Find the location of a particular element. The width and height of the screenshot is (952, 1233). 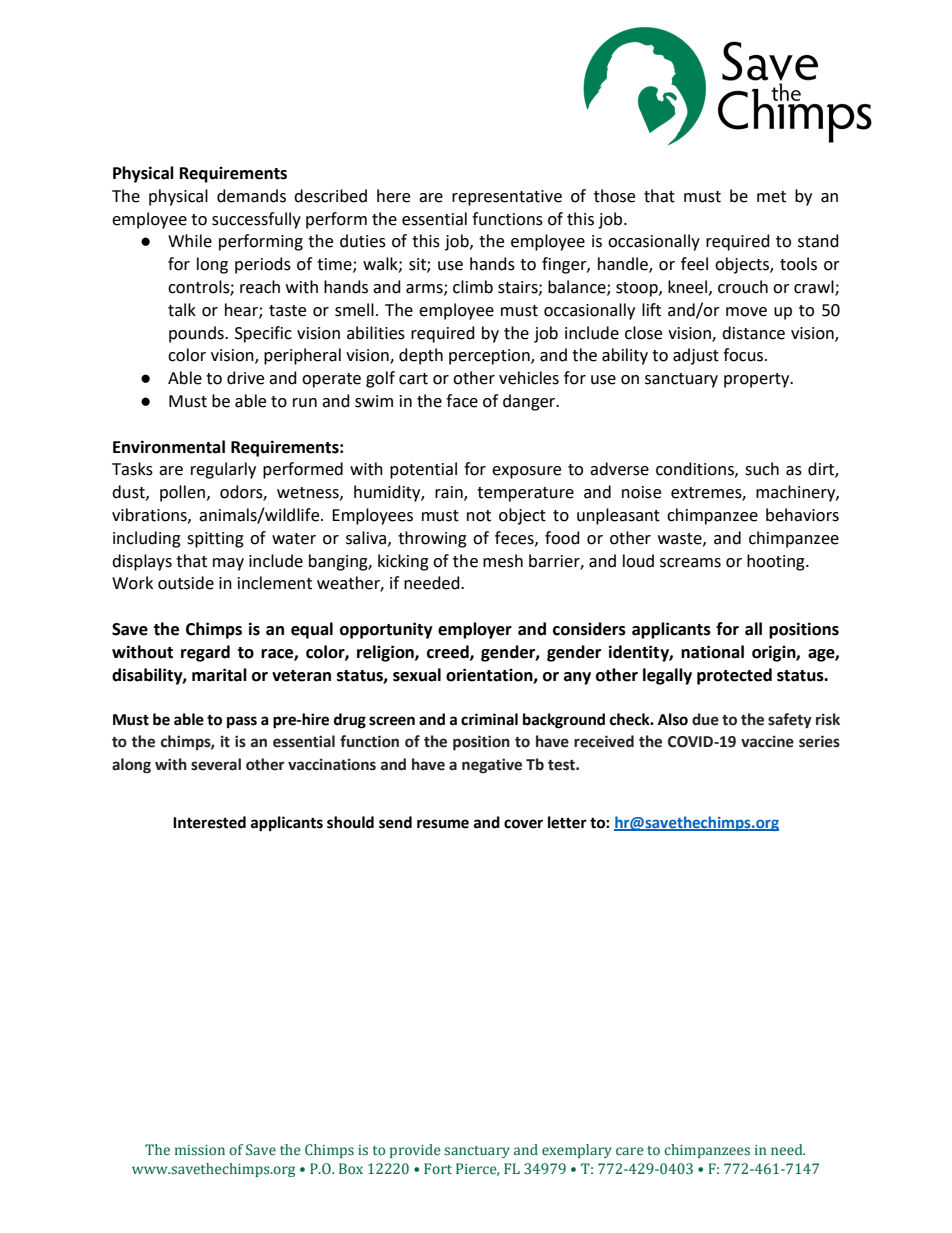

met is located at coordinates (771, 197).
